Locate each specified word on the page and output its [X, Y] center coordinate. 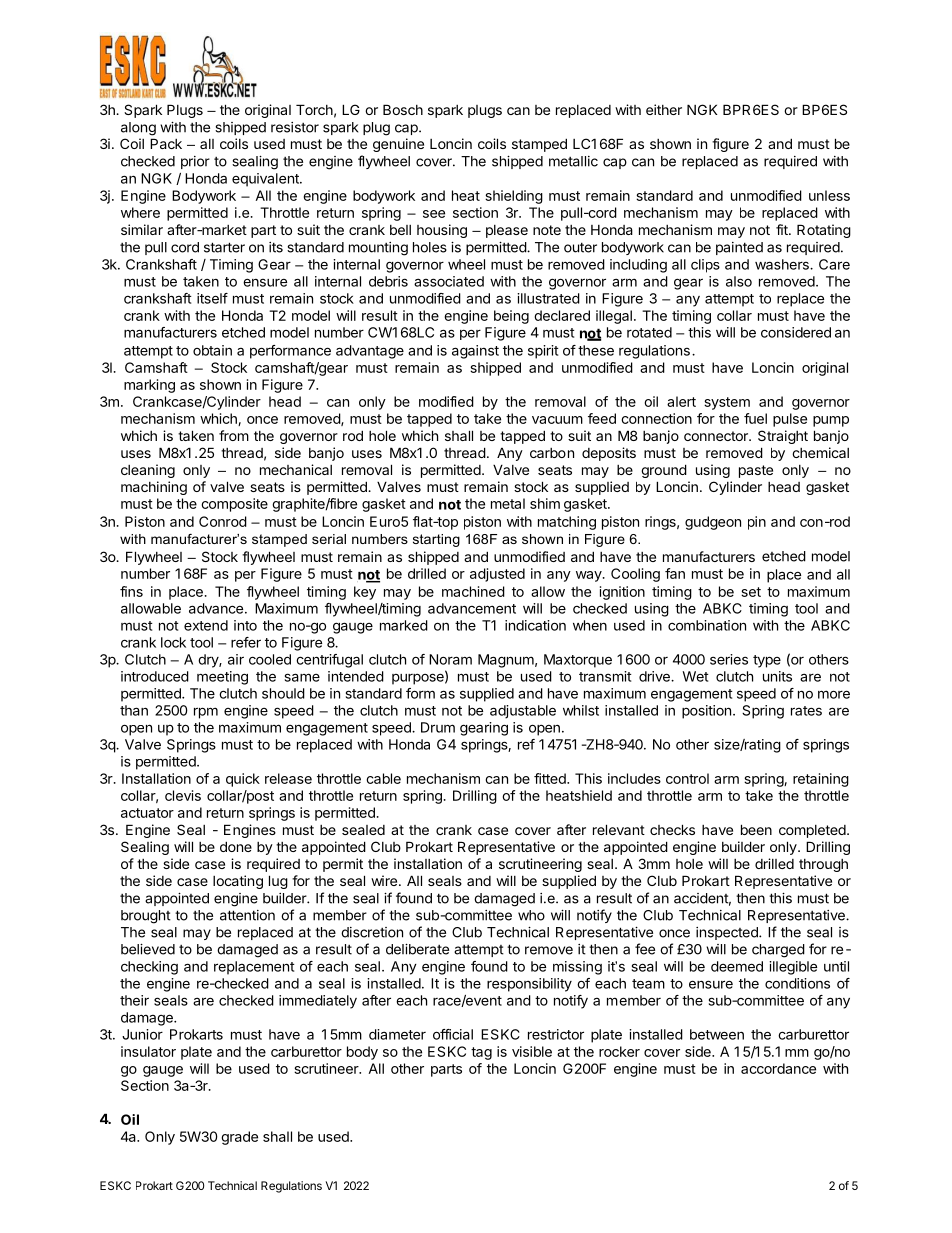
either [664, 109]
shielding [514, 197]
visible [532, 1051]
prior [195, 162]
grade [239, 1138]
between [717, 1034]
